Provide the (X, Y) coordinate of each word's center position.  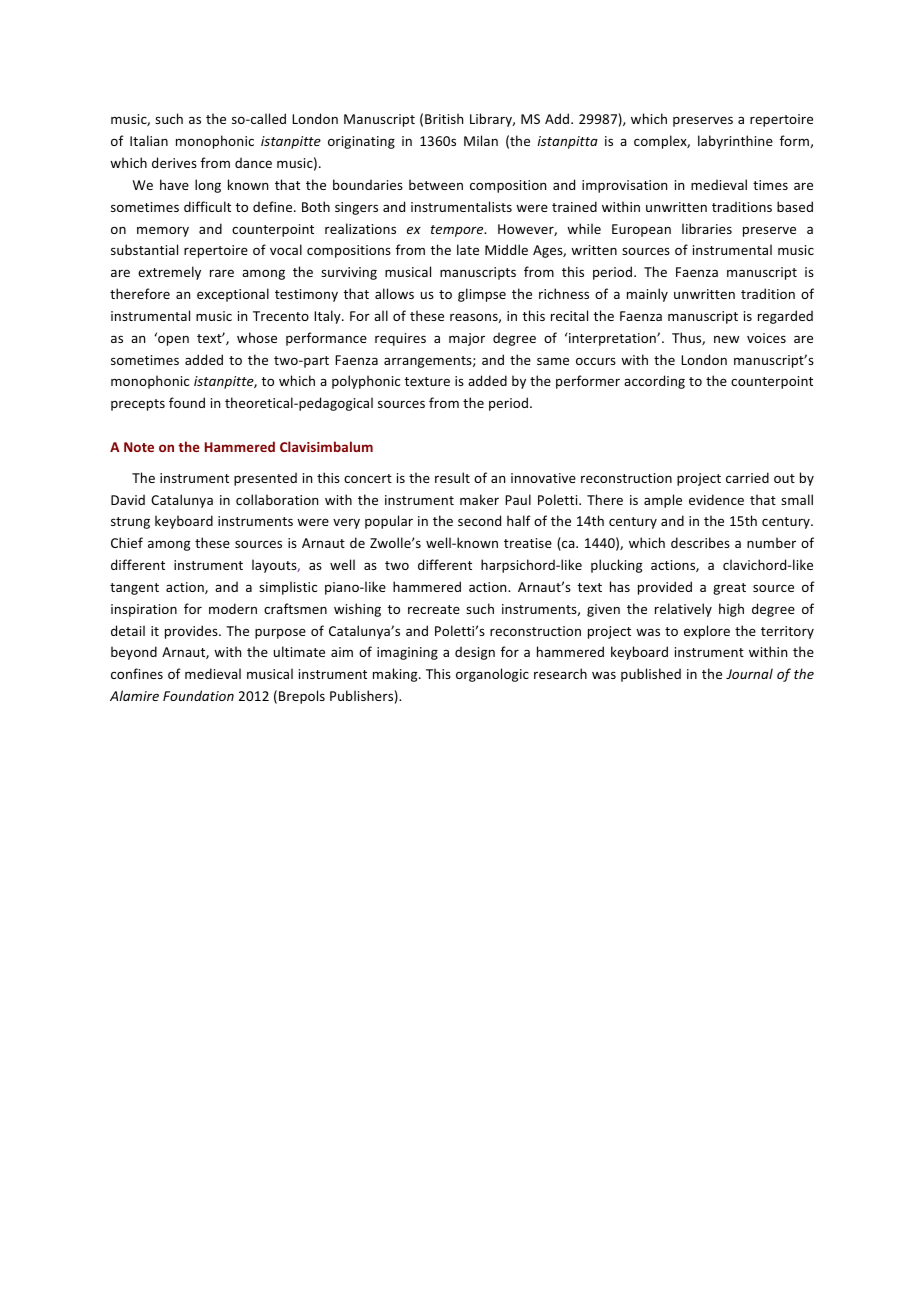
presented (265, 479)
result (452, 477)
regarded (785, 317)
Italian (149, 140)
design (475, 653)
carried (747, 477)
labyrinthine (735, 142)
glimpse (482, 295)
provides (192, 632)
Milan (481, 140)
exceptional (233, 295)
